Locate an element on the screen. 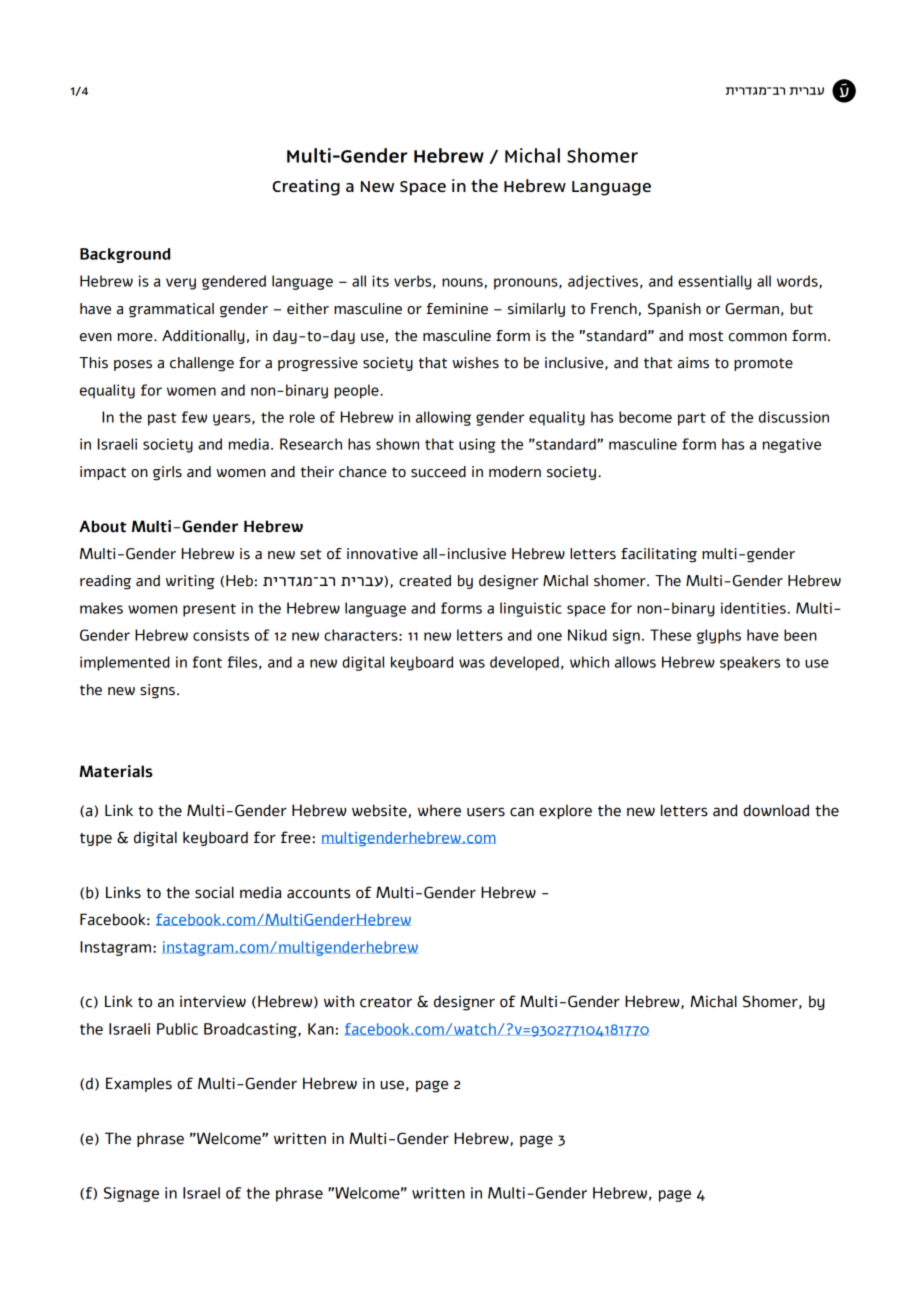  part is located at coordinates (692, 419).
